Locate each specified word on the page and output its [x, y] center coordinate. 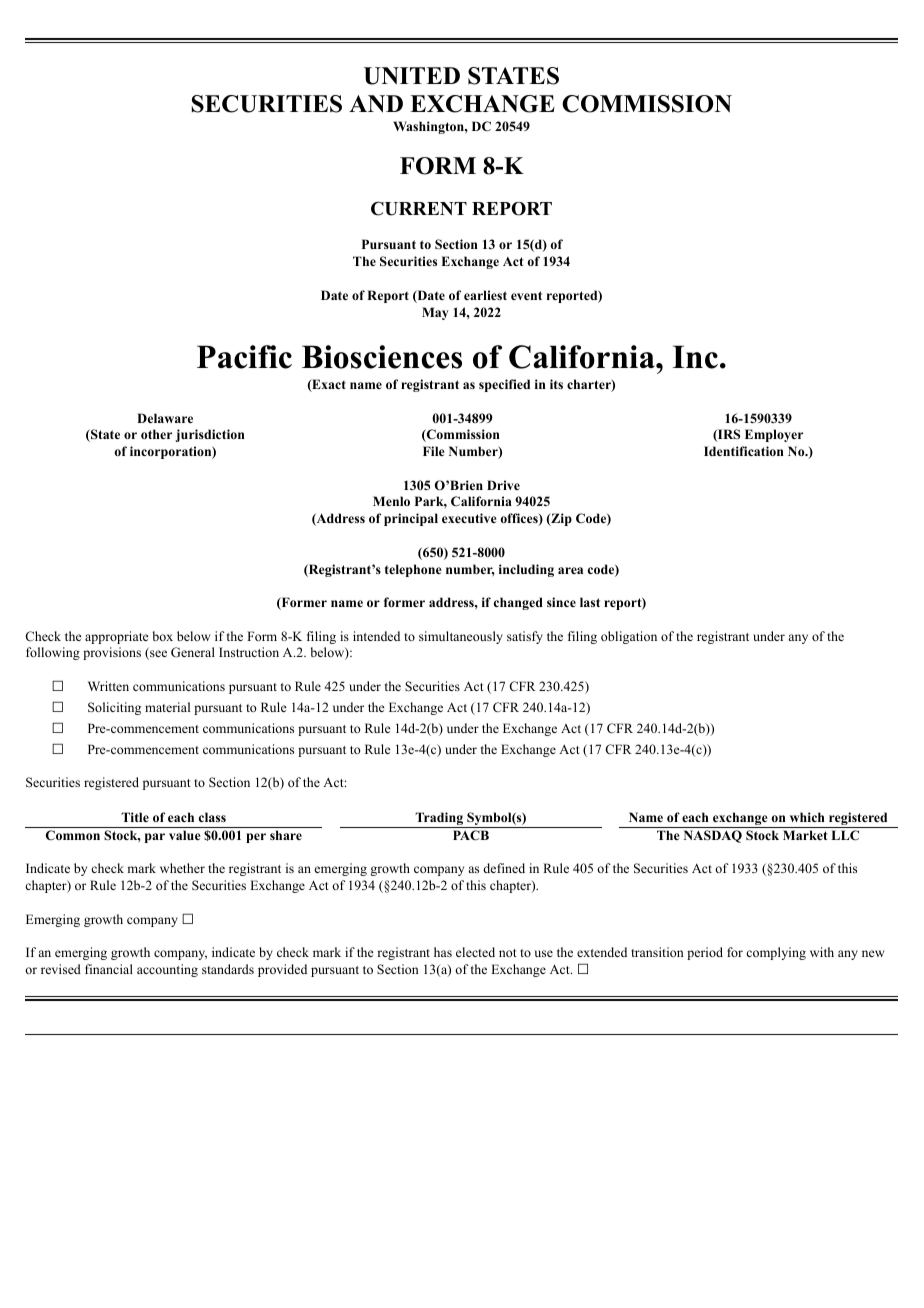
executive [469, 518]
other [156, 434]
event [526, 295]
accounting [167, 970]
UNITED [412, 76]
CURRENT [419, 208]
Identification [744, 451]
